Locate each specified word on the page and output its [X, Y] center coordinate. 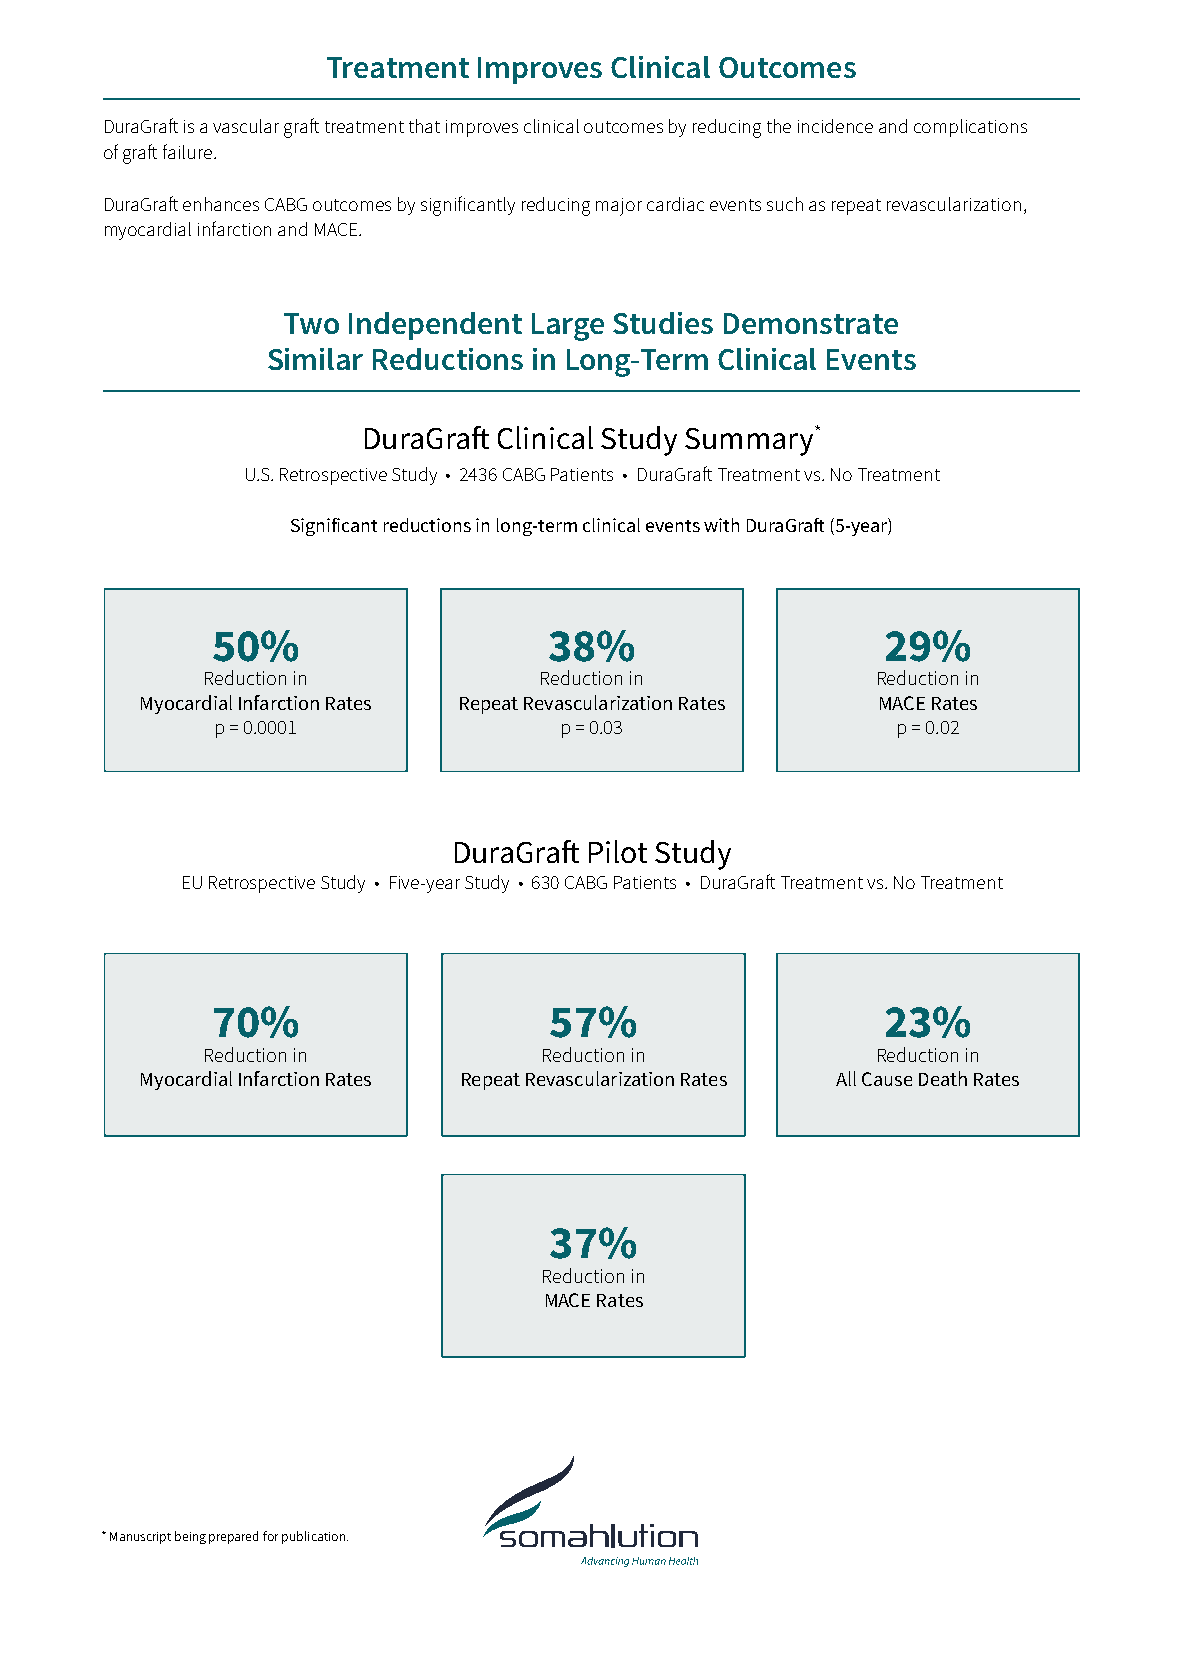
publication [313, 1537]
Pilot [618, 851]
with [721, 525]
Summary [750, 441]
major [619, 207]
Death [943, 1078]
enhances [221, 204]
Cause [887, 1079]
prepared [233, 1537]
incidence [835, 126]
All [846, 1078]
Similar [315, 359]
